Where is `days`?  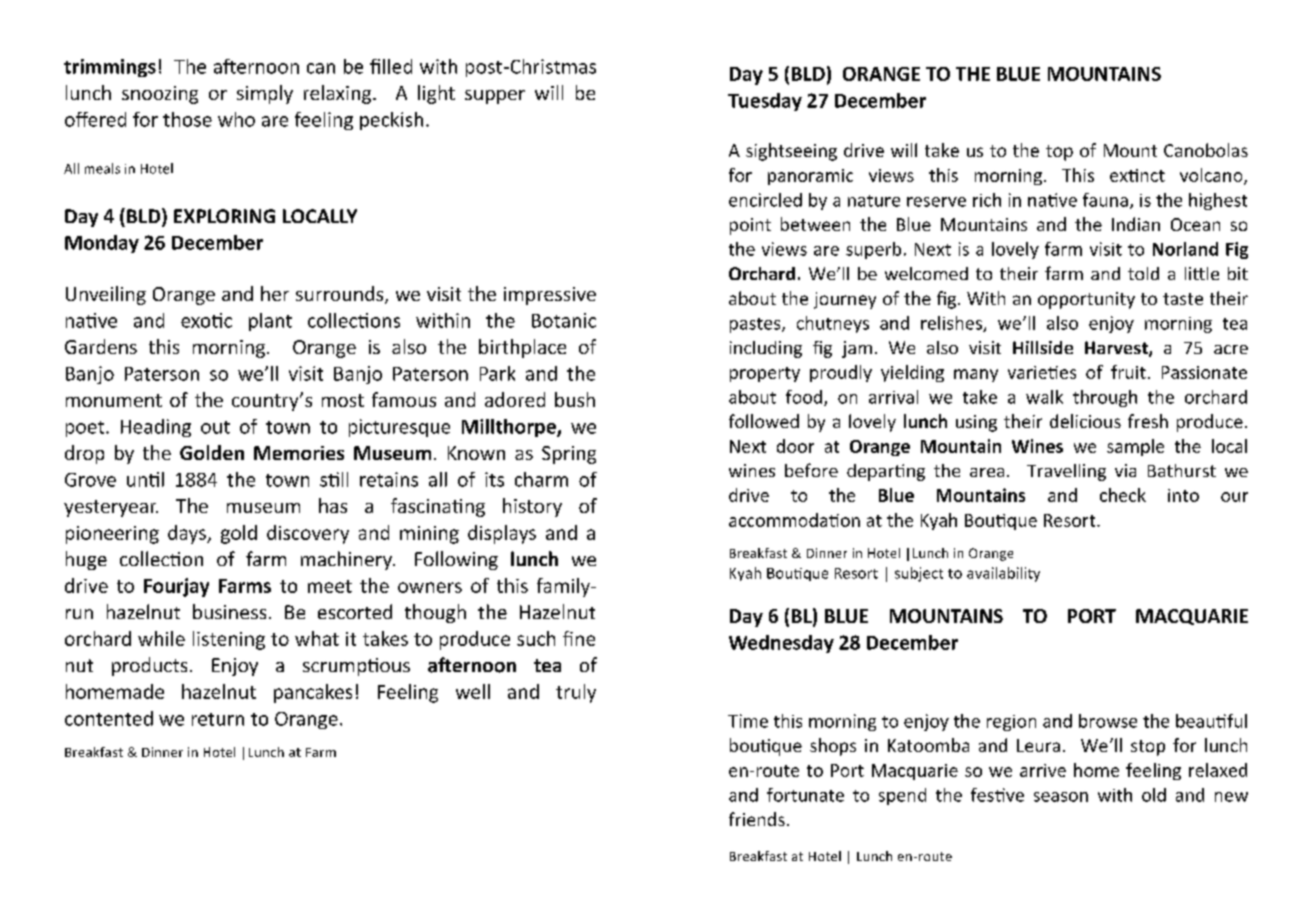 days is located at coordinates (188, 534).
